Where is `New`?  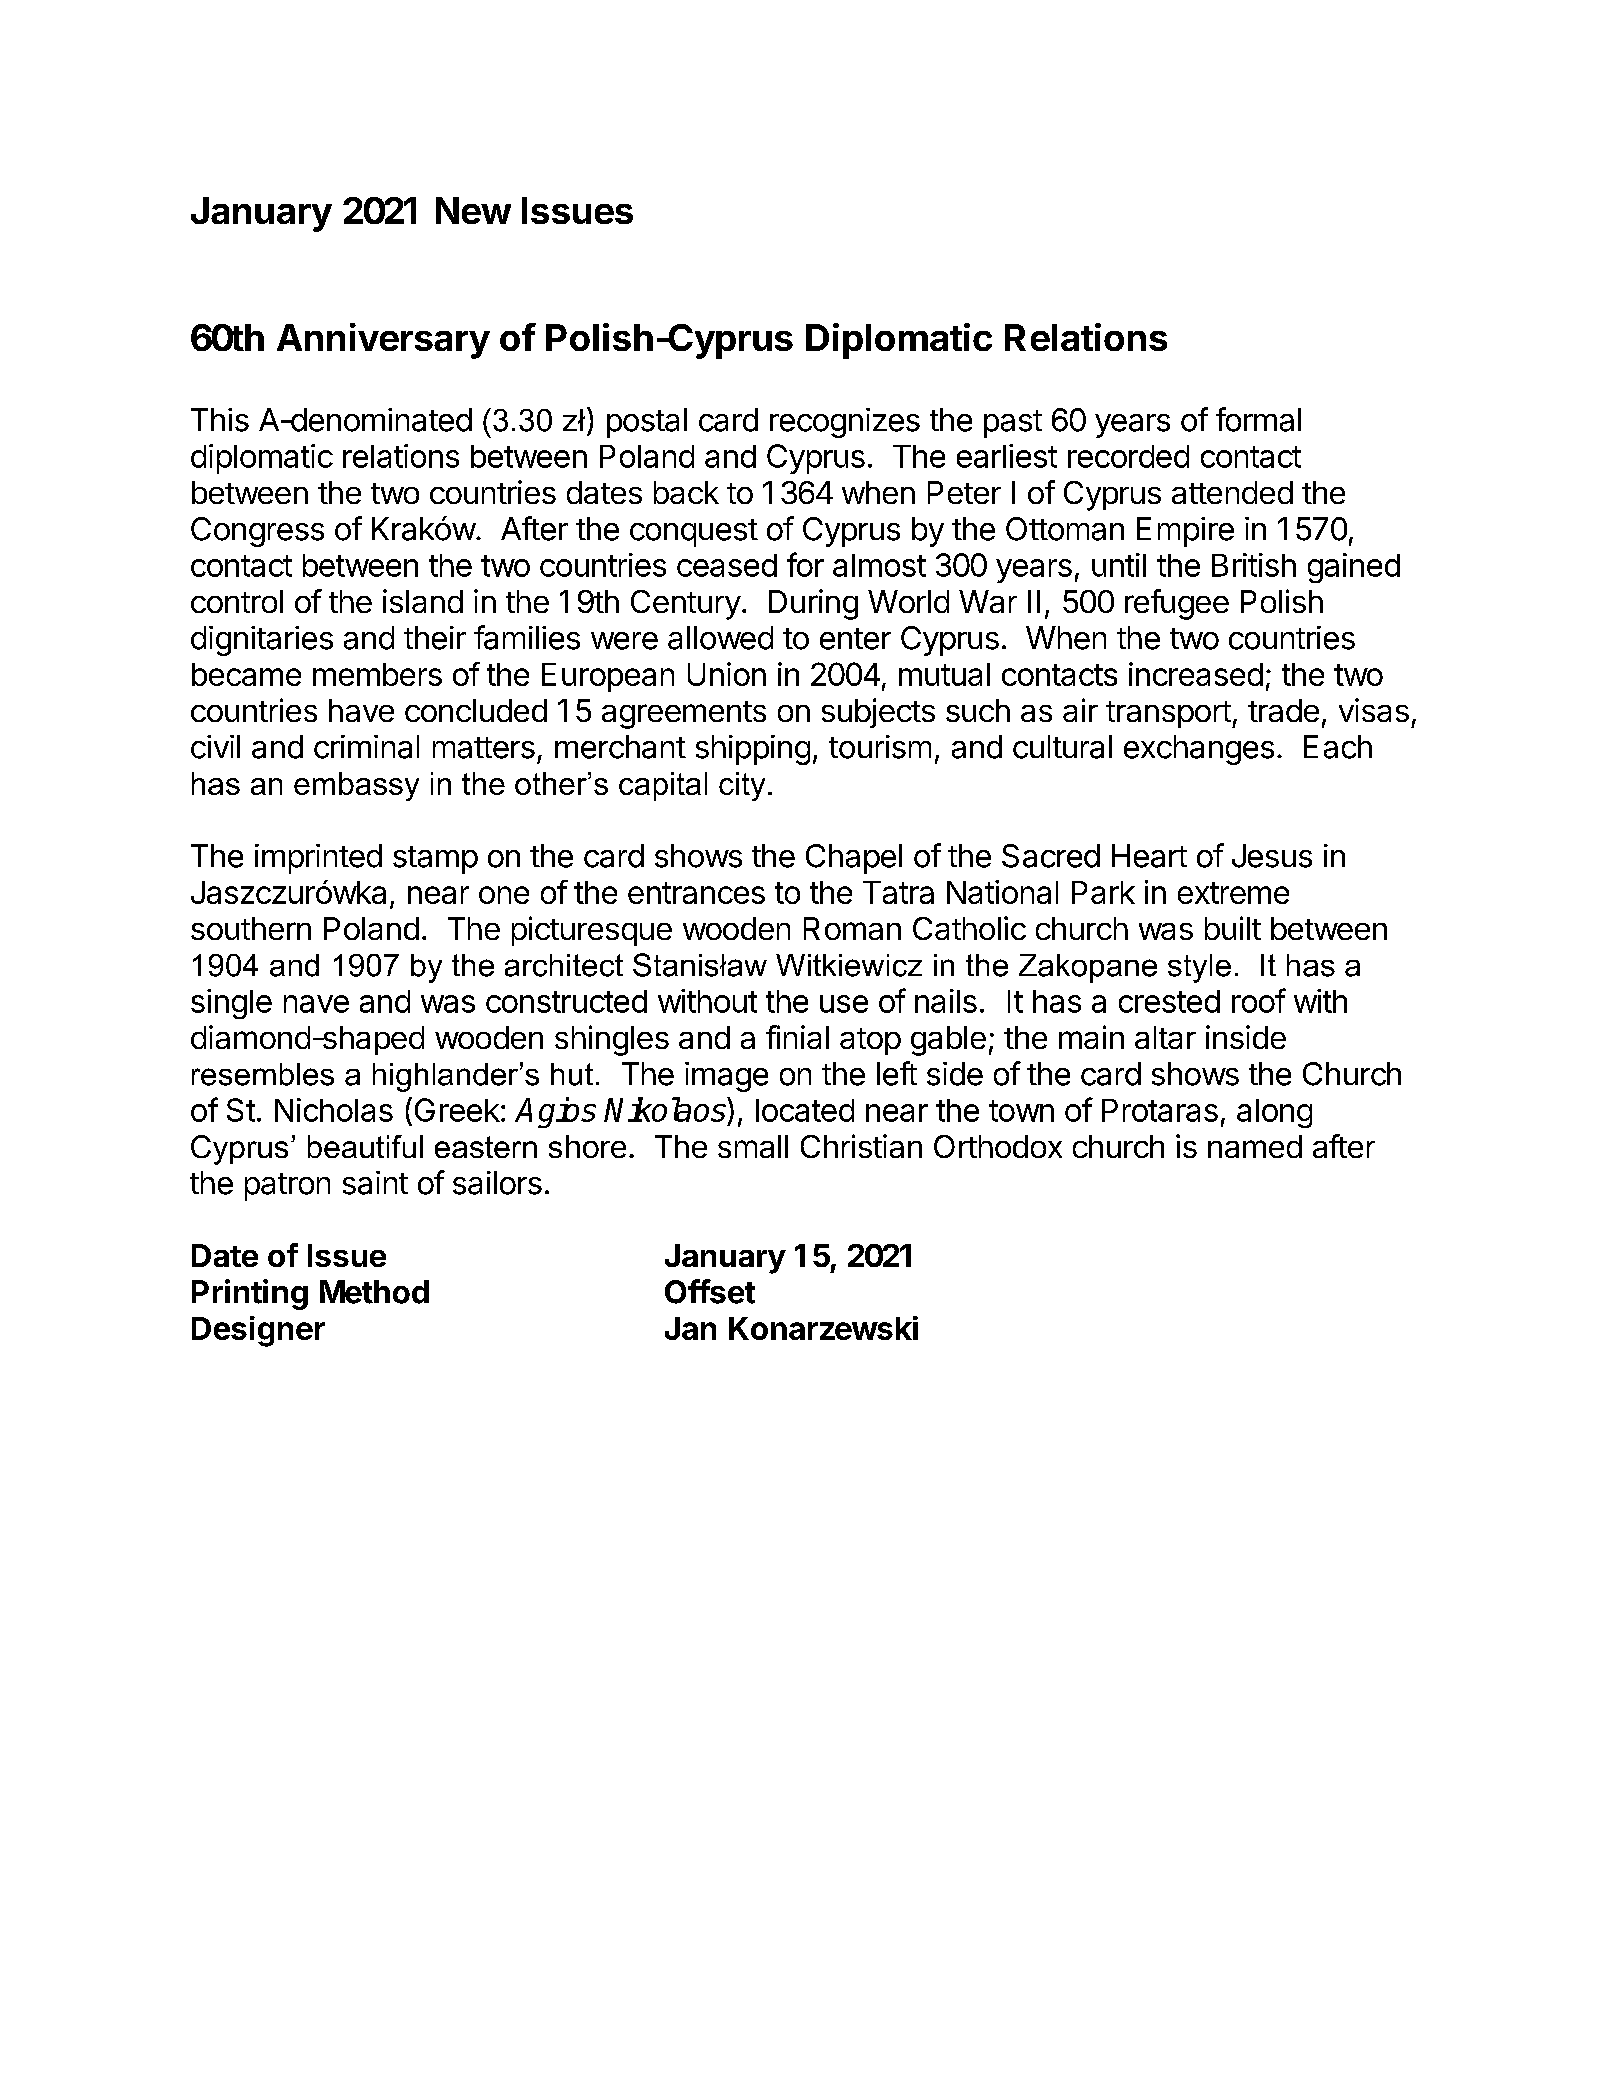 New is located at coordinates (473, 210).
